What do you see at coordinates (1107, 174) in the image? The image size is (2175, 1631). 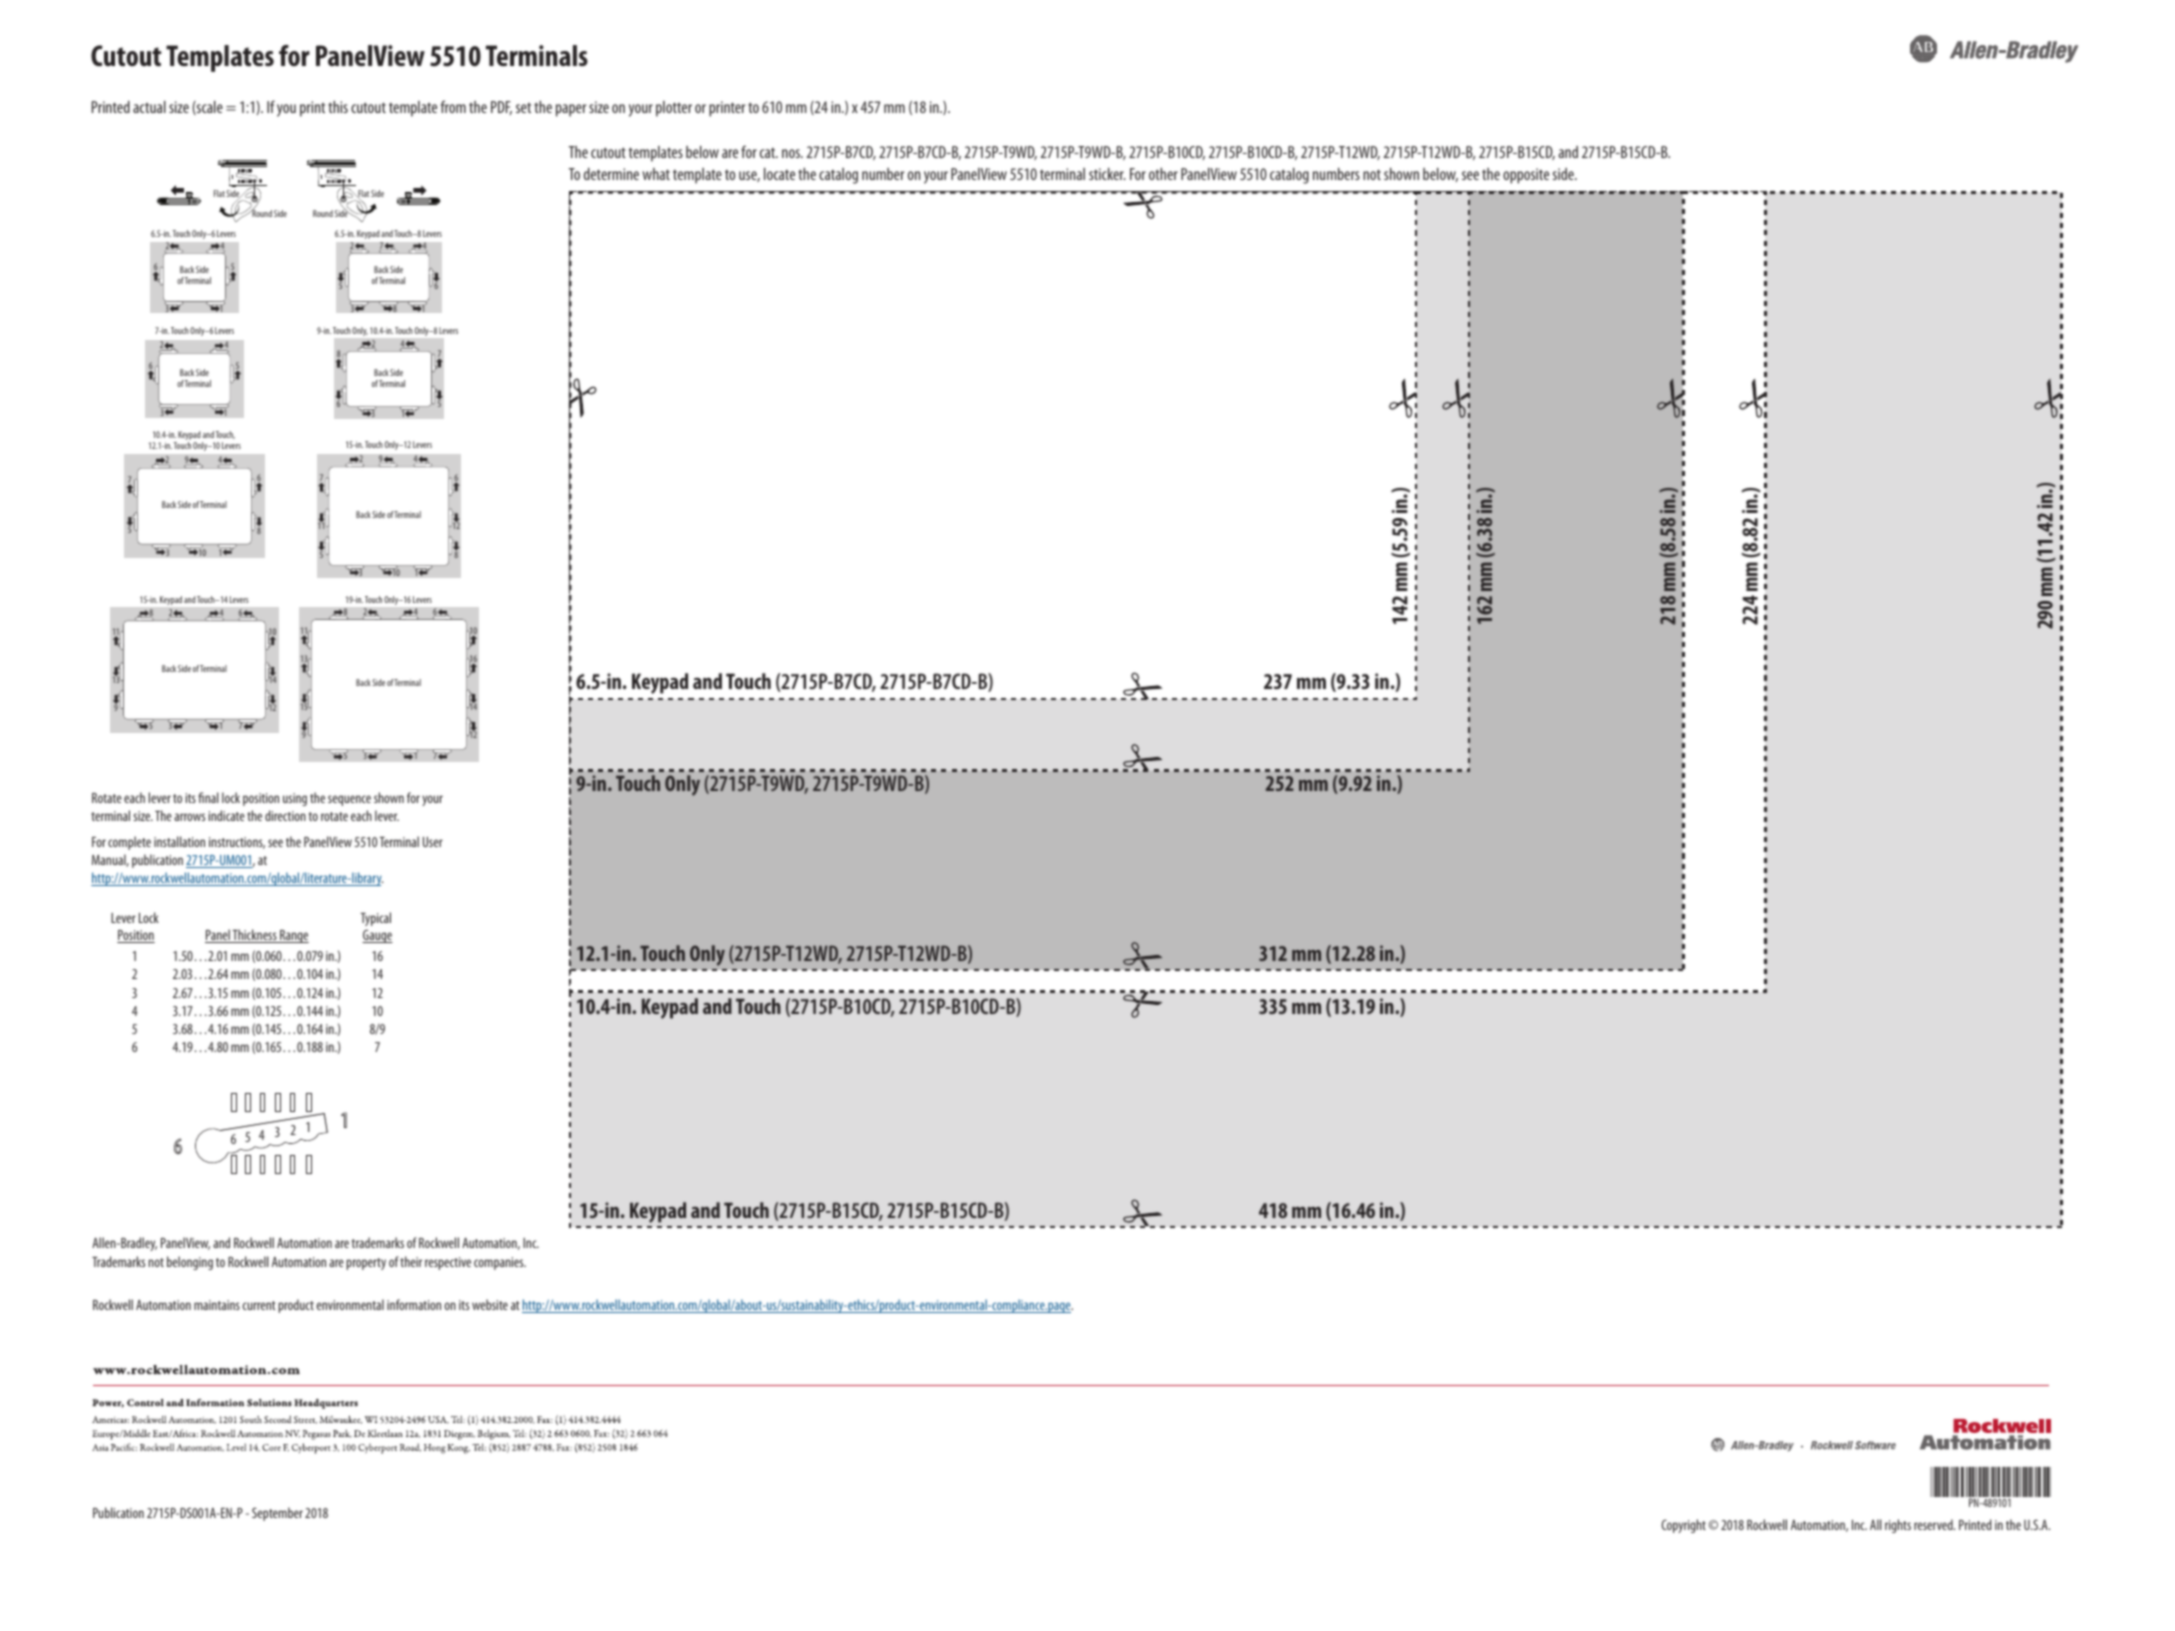 I see `sticker` at bounding box center [1107, 174].
